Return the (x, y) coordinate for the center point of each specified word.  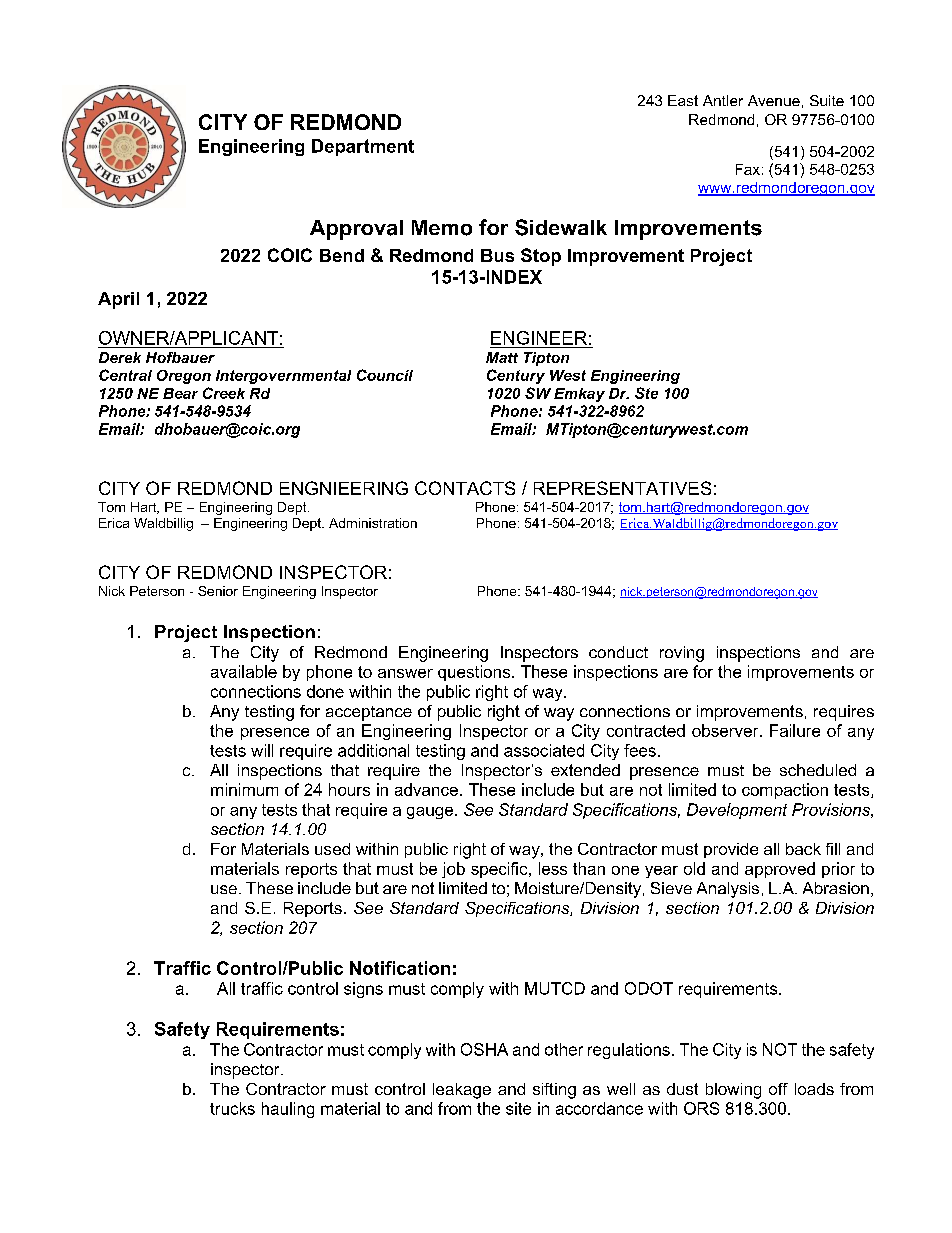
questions (475, 673)
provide (731, 850)
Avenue (774, 100)
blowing (733, 1091)
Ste (646, 393)
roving (682, 654)
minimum (244, 789)
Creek (224, 393)
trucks (232, 1108)
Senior (218, 591)
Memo (442, 228)
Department (363, 147)
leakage (462, 1091)
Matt (502, 357)
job (453, 870)
